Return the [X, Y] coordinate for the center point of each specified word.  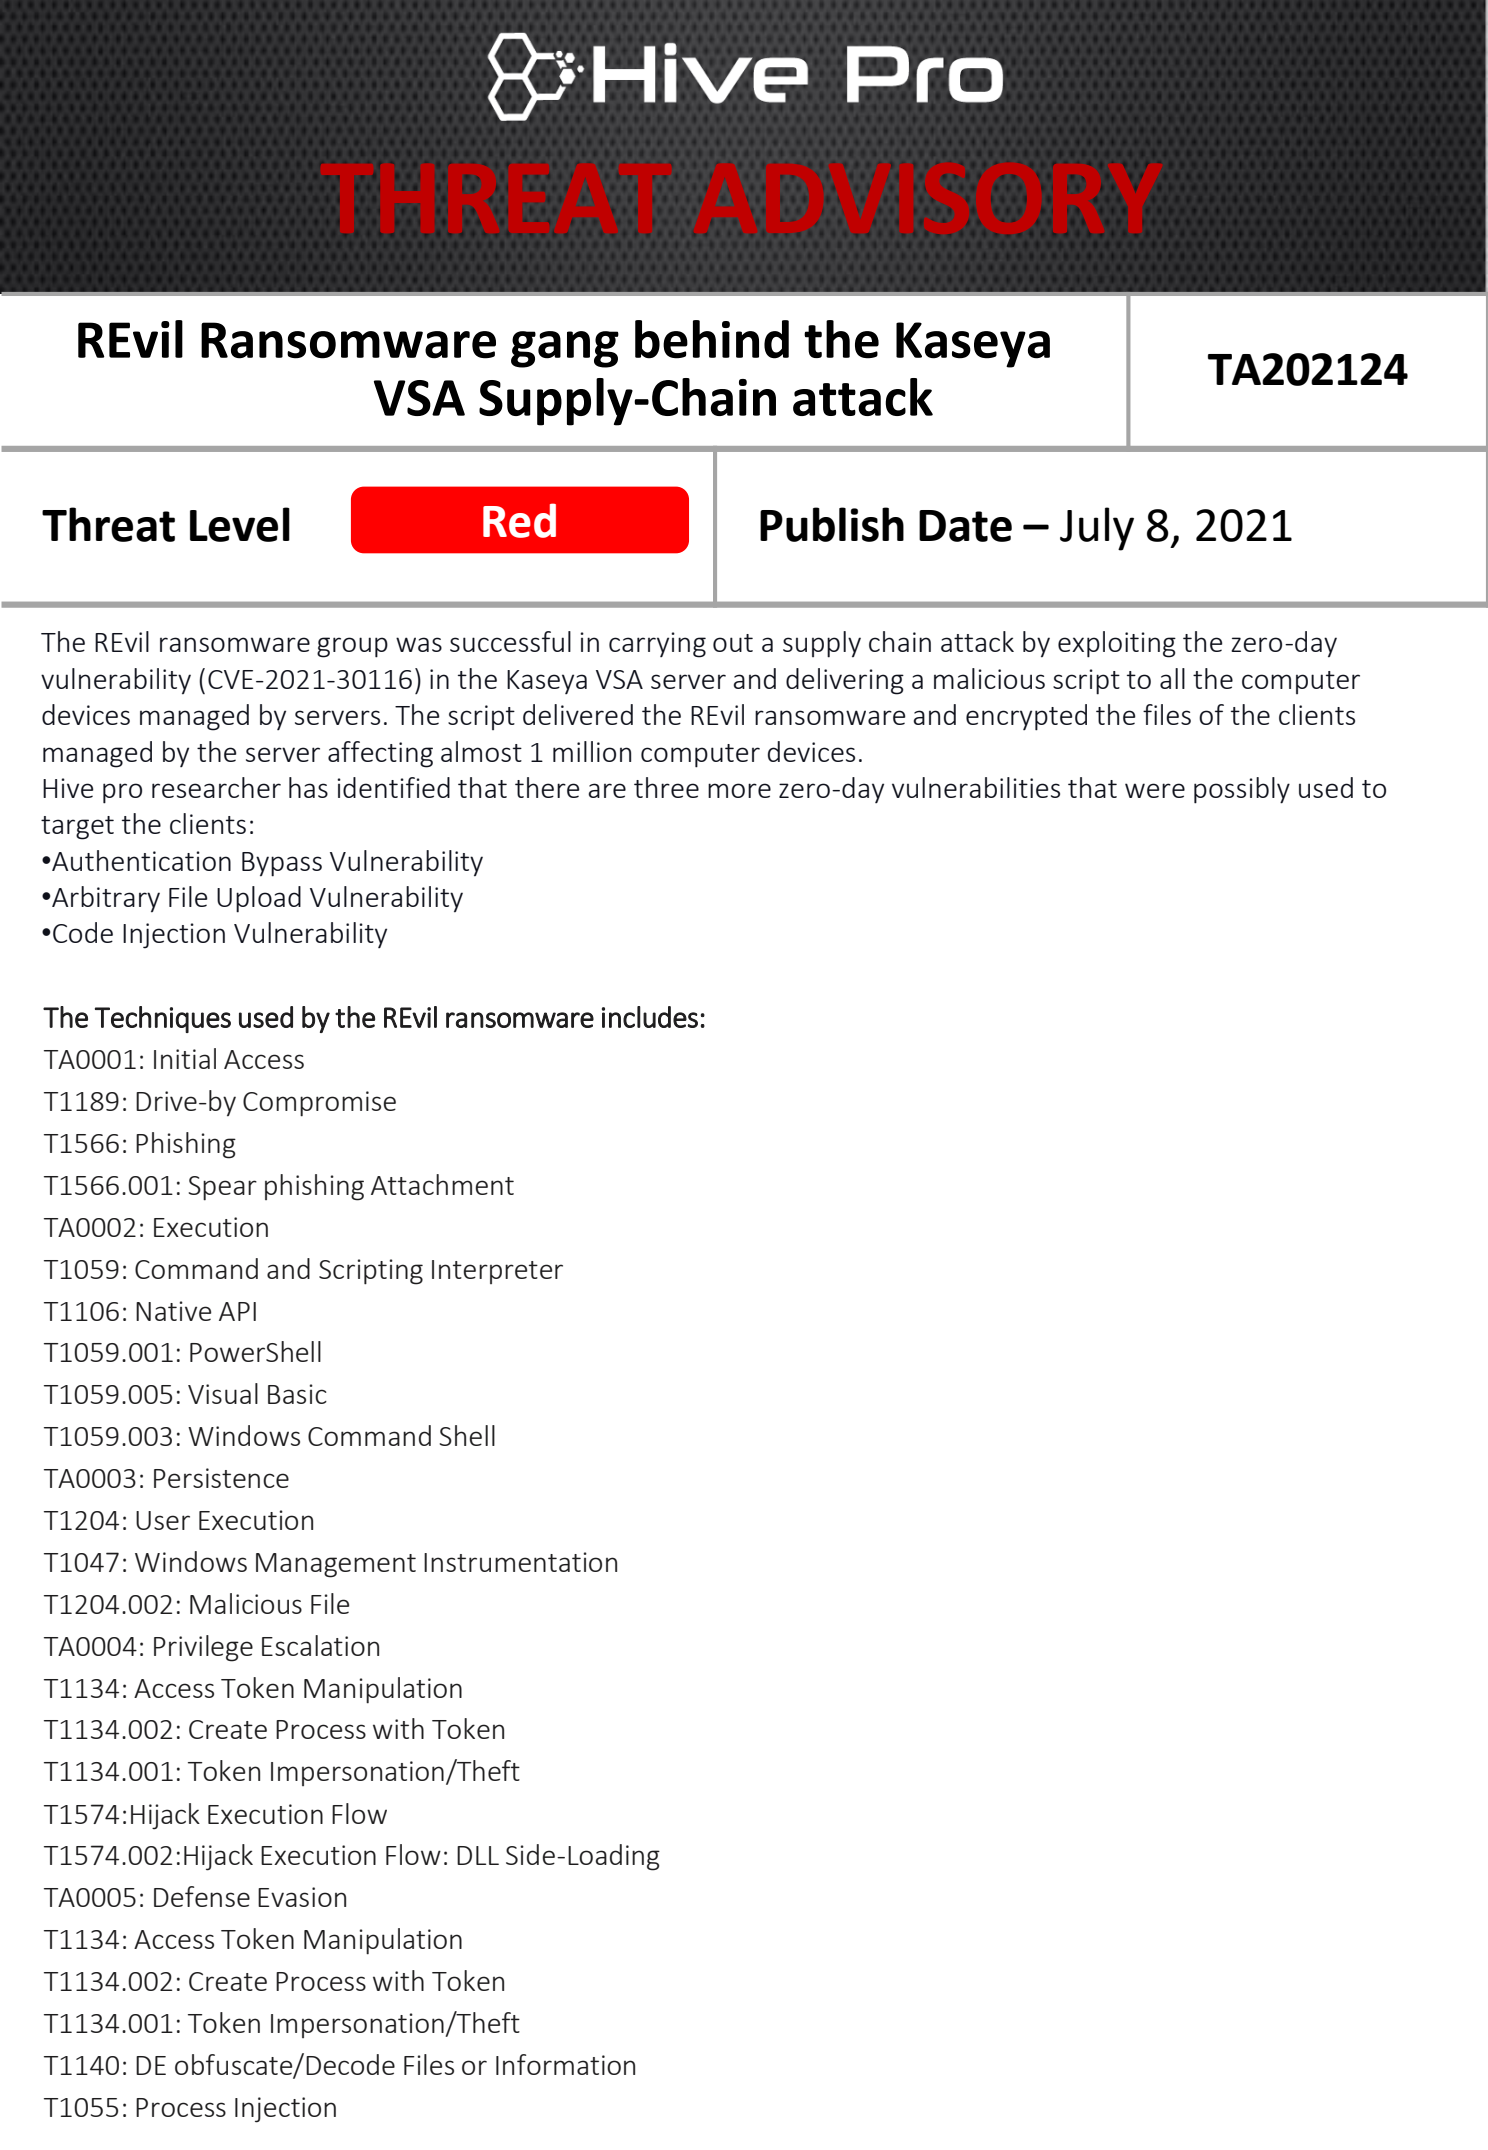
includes [650, 1017]
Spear [222, 1188]
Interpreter [497, 1272]
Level [240, 524]
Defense [202, 1896]
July [1097, 529]
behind [712, 339]
